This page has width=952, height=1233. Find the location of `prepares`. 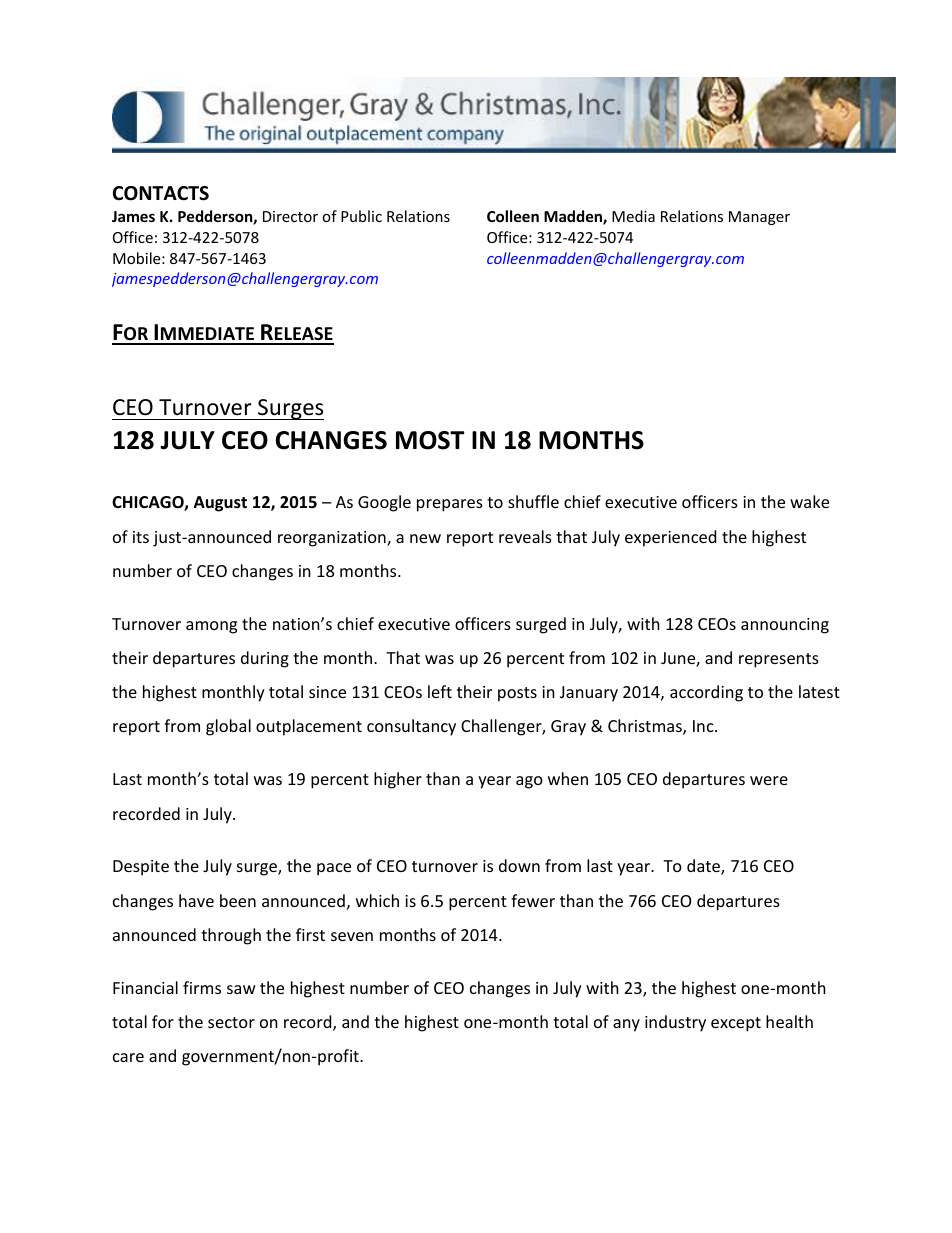

prepares is located at coordinates (450, 505).
